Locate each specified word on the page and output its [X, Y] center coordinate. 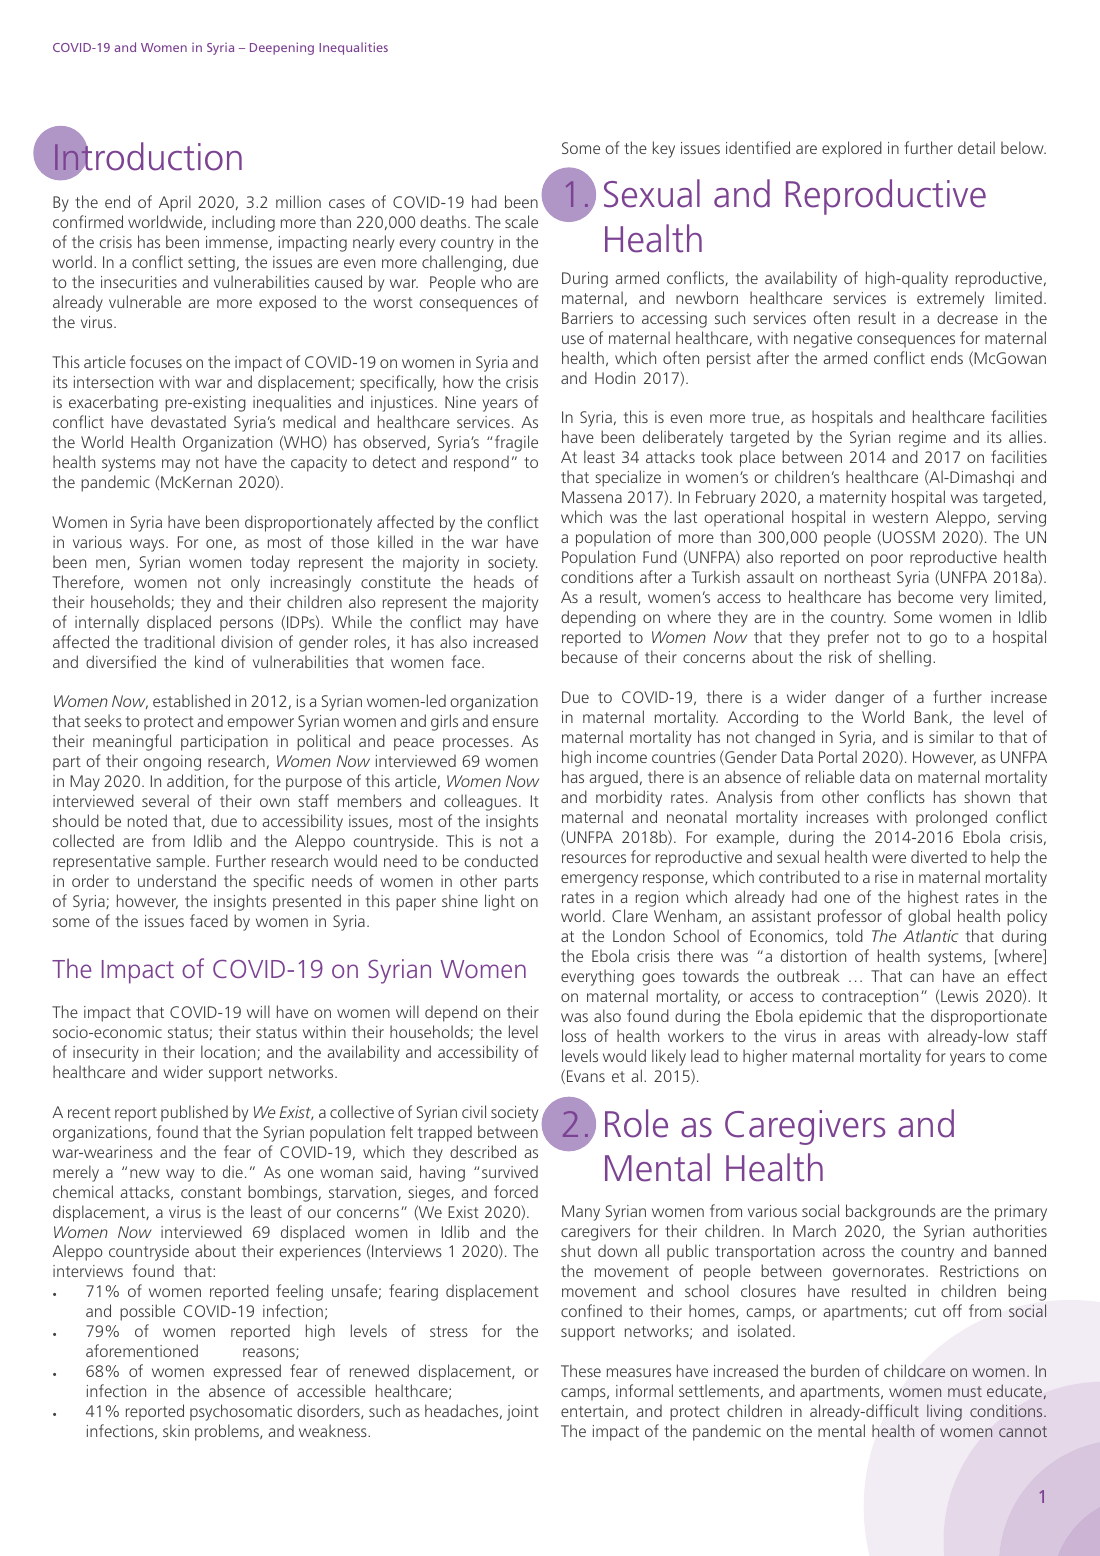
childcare [914, 1370]
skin [176, 1430]
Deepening [282, 48]
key [664, 149]
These [581, 1370]
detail [976, 147]
